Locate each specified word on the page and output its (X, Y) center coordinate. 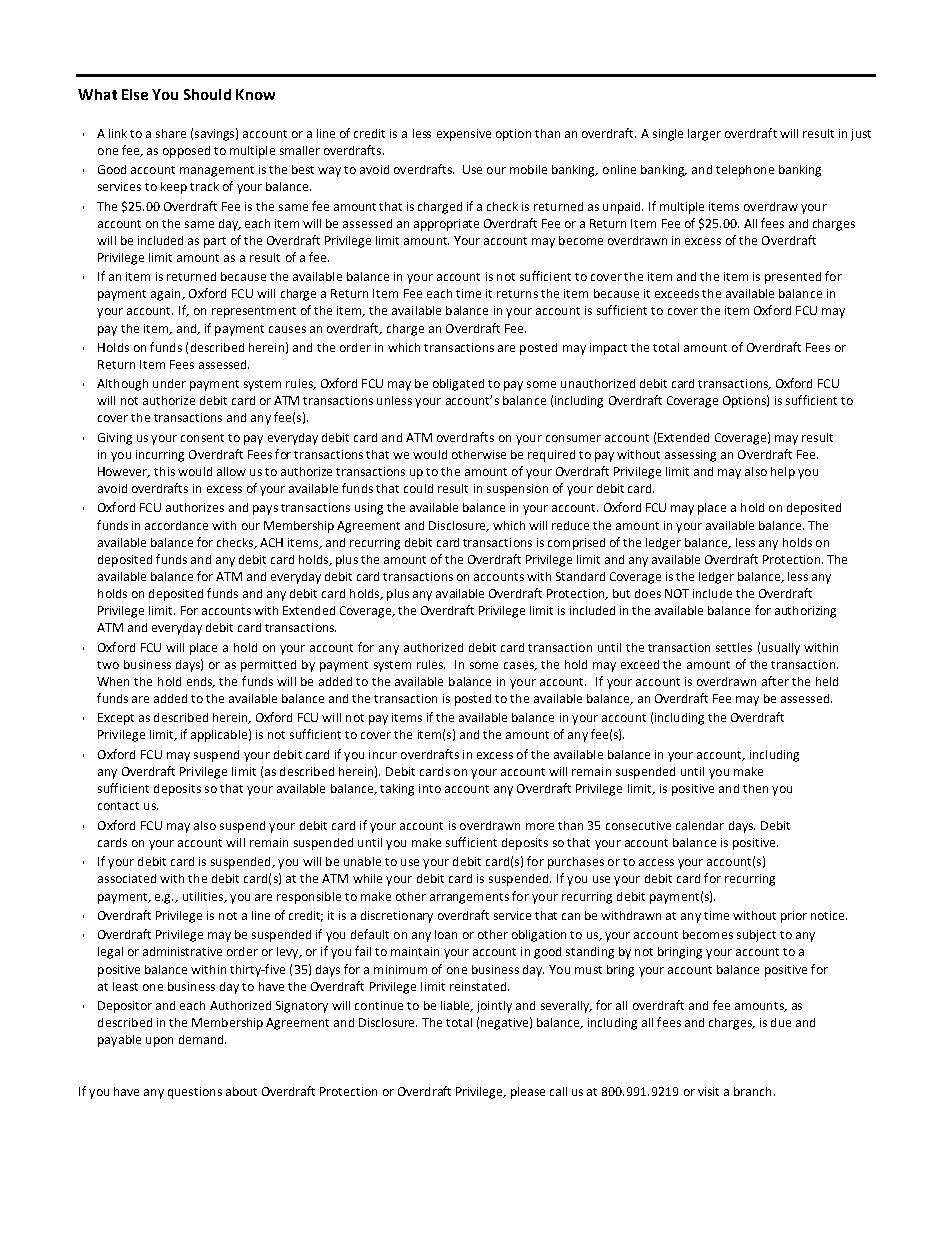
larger (704, 135)
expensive (464, 135)
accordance (176, 525)
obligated (458, 385)
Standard (580, 576)
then (755, 788)
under (169, 383)
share (171, 133)
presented (793, 278)
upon (159, 1042)
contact (118, 806)
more (540, 826)
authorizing (805, 612)
